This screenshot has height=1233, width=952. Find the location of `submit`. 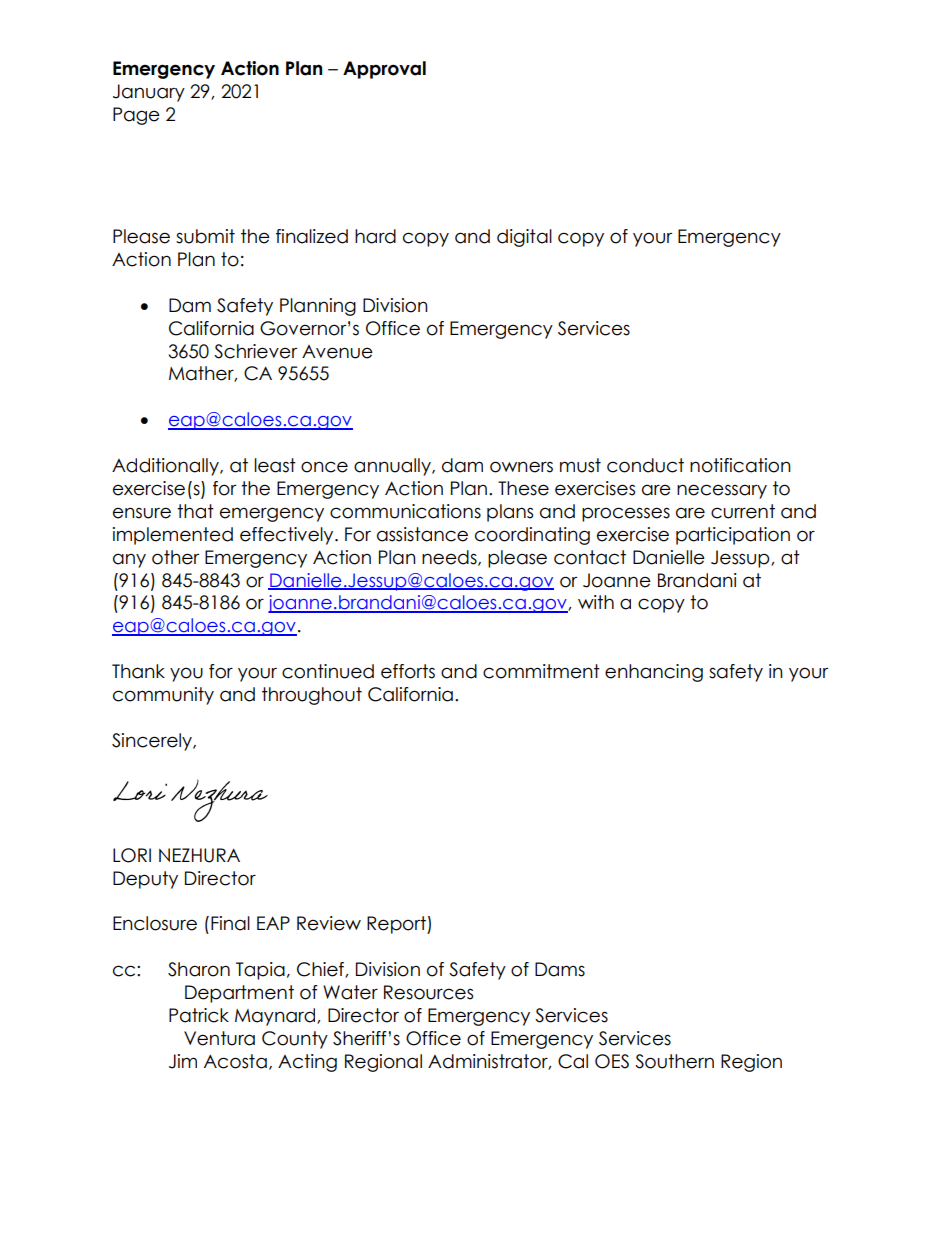

submit is located at coordinates (205, 236).
